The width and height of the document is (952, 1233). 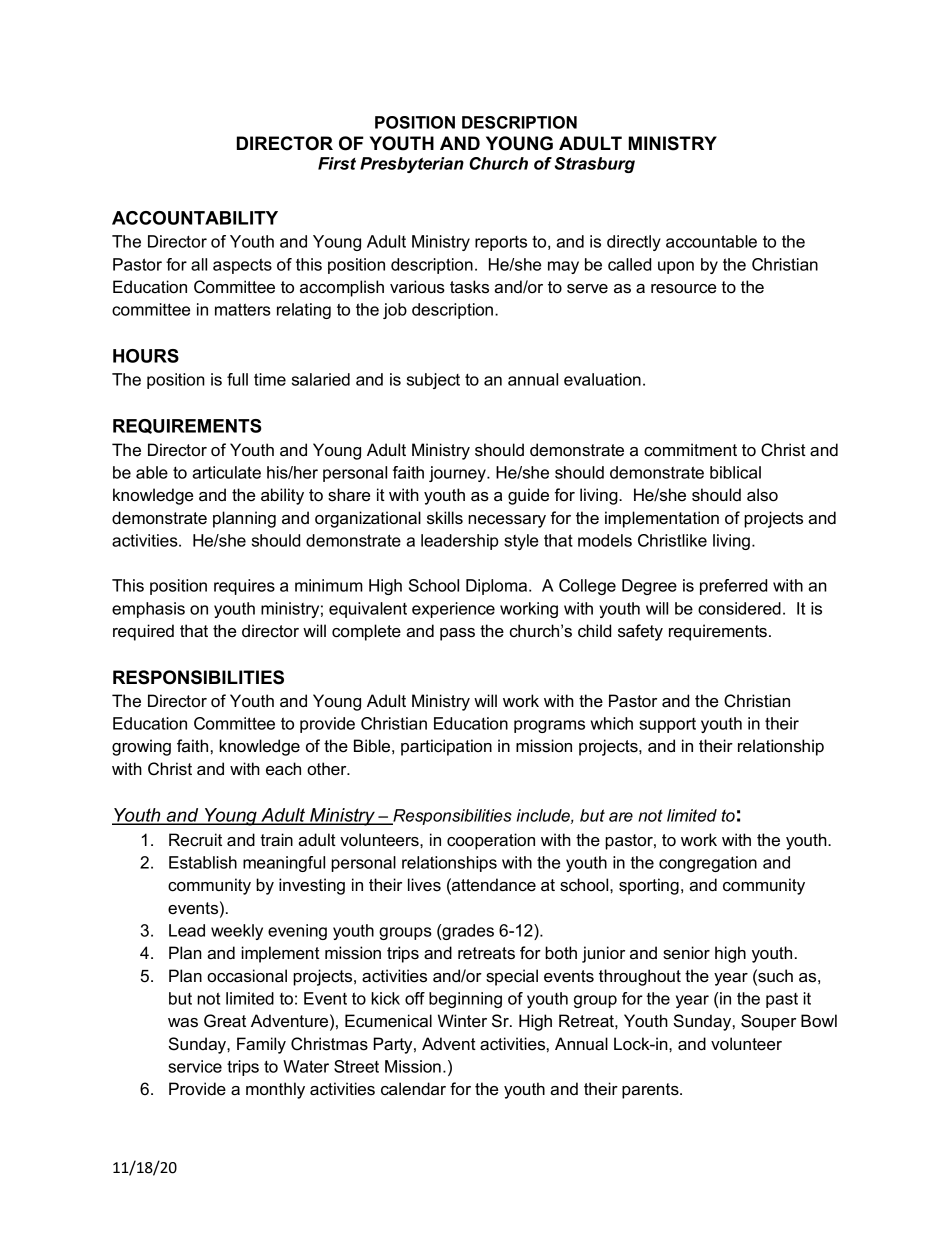 What do you see at coordinates (244, 587) in the document?
I see `requires` at bounding box center [244, 587].
